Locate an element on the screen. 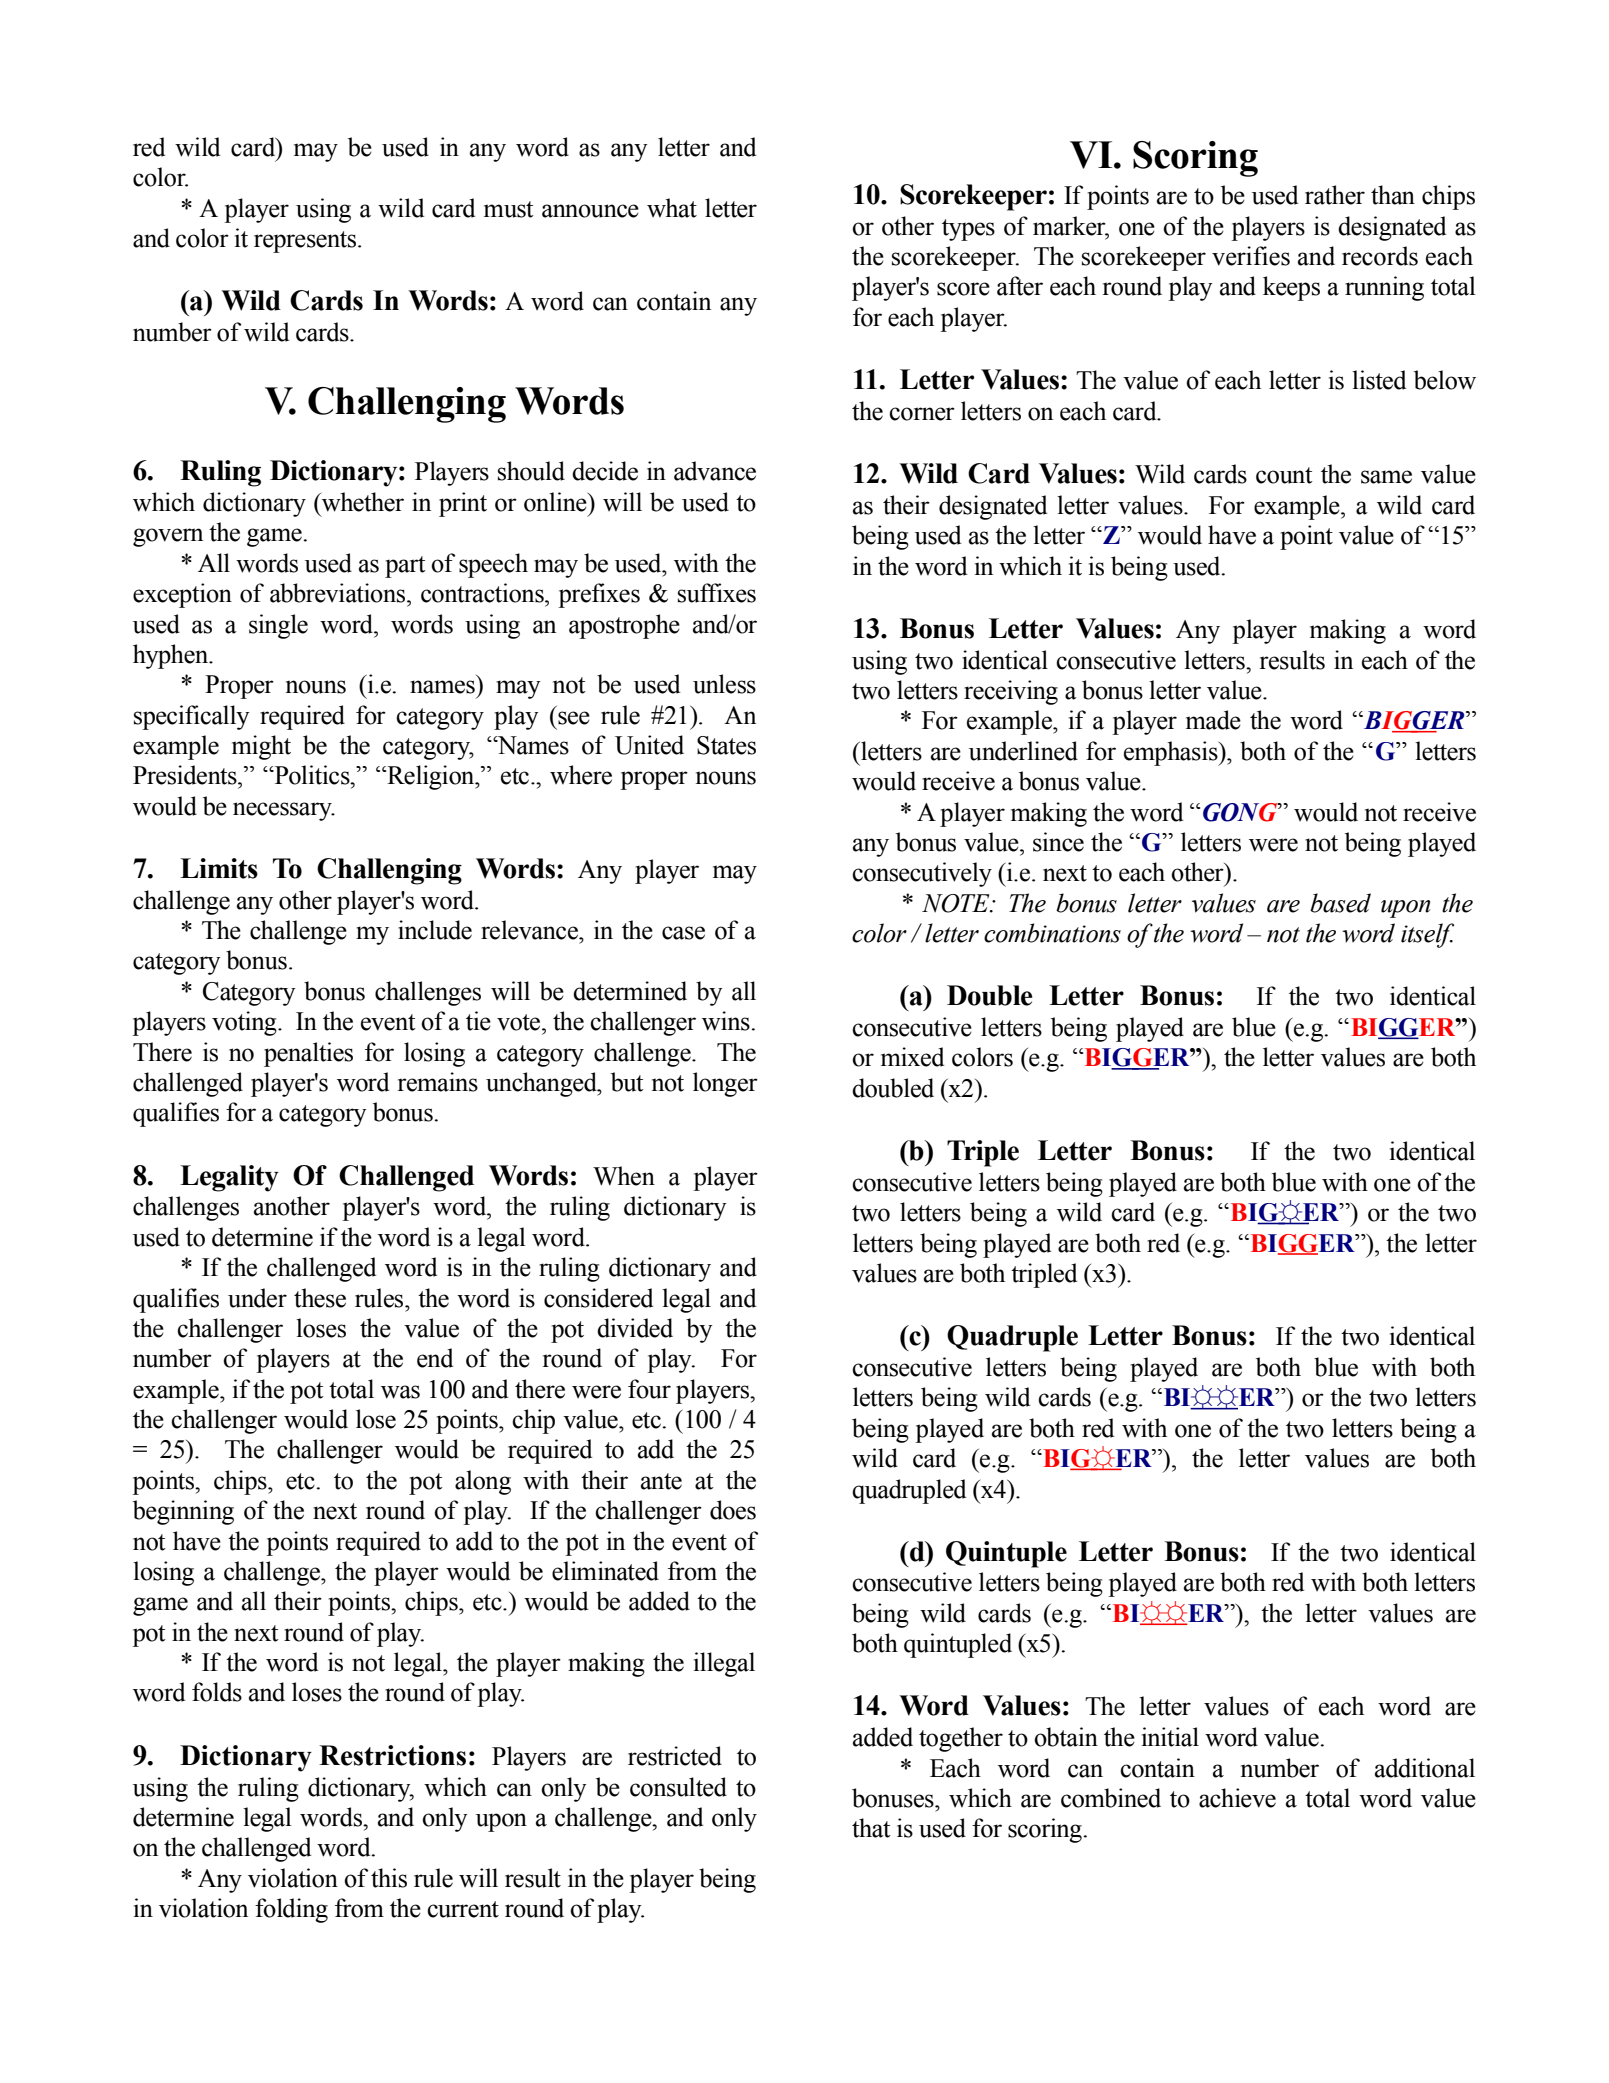 The image size is (1609, 2083). verifies is located at coordinates (1251, 256).
